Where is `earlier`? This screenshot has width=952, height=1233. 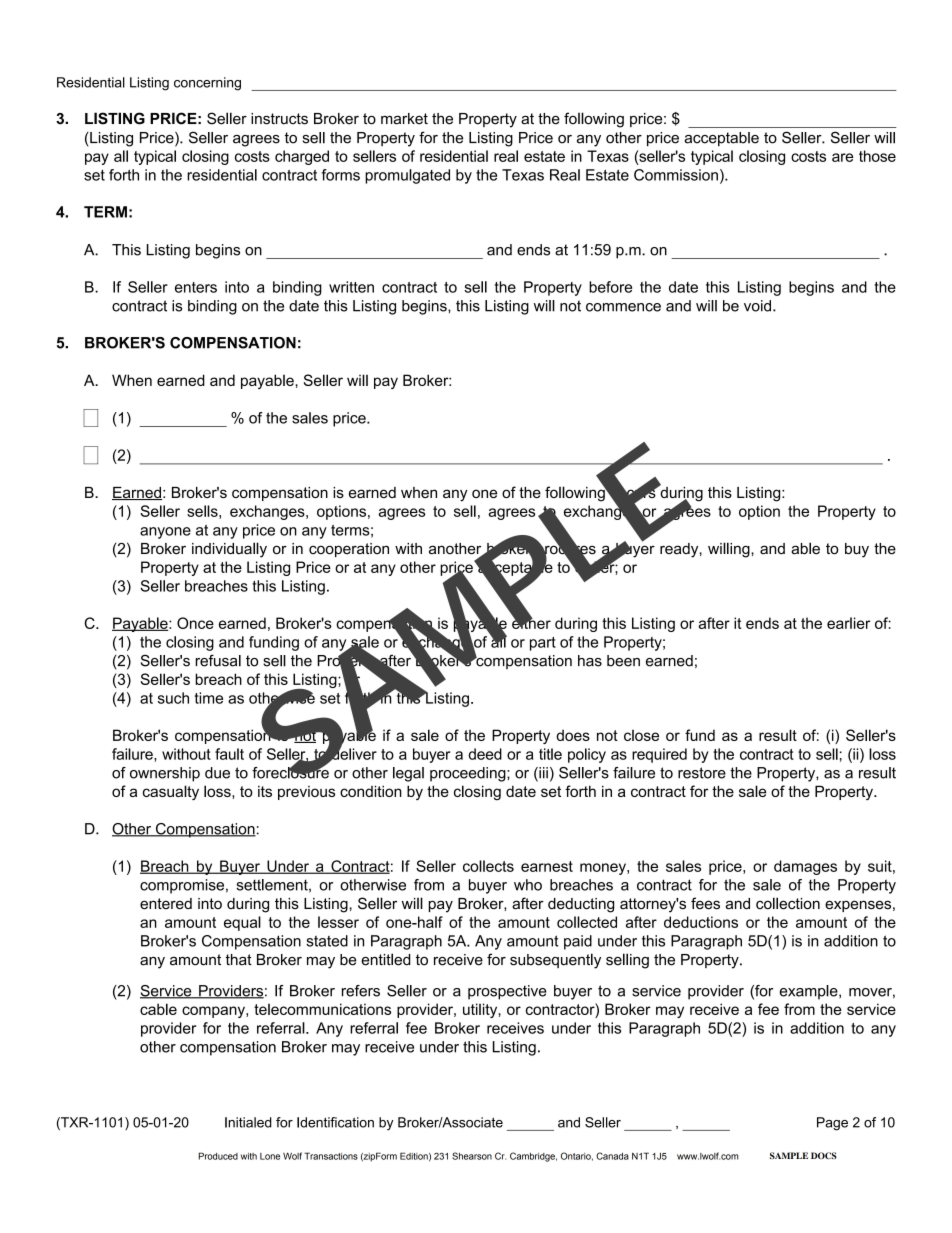
earlier is located at coordinates (848, 623).
